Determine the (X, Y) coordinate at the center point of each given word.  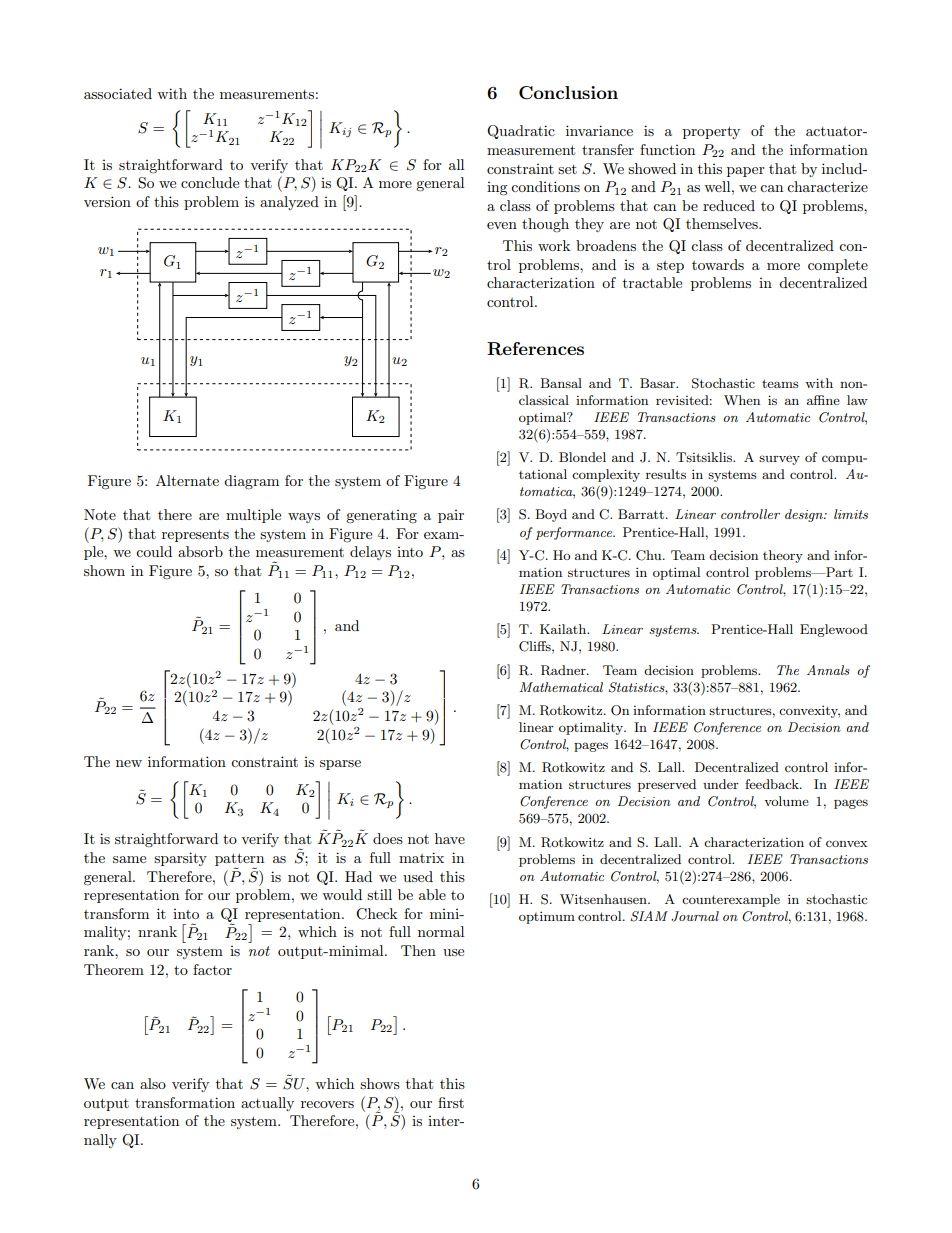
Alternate (187, 480)
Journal (695, 916)
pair (451, 516)
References (535, 349)
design (805, 515)
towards (718, 264)
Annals (828, 670)
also (153, 1083)
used (418, 876)
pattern (239, 860)
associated (118, 93)
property (711, 132)
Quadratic (521, 132)
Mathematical (561, 687)
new (129, 763)
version (107, 201)
